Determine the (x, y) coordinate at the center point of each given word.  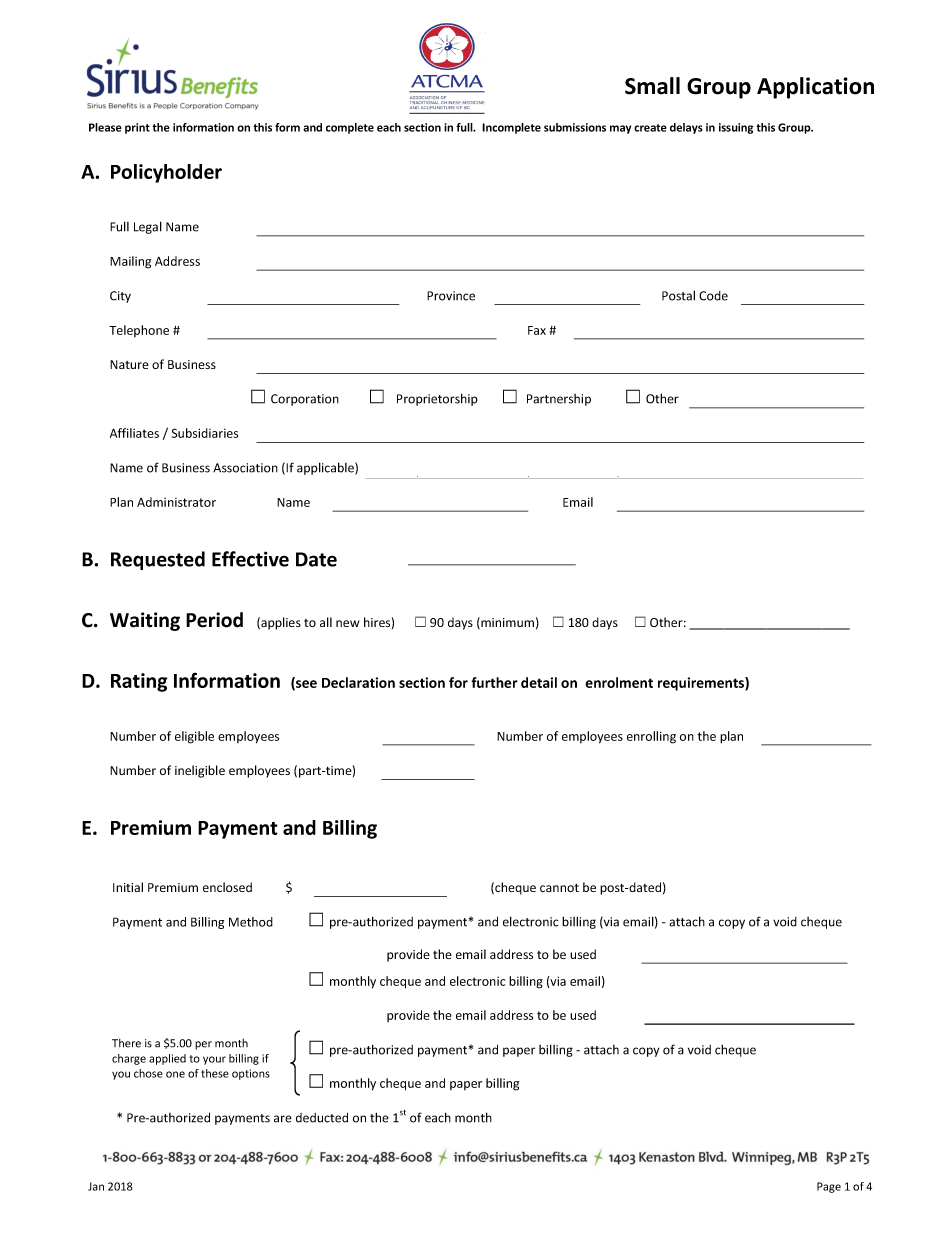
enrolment (619, 682)
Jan (96, 1186)
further (494, 682)
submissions (575, 127)
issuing (736, 128)
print (137, 128)
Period (214, 620)
